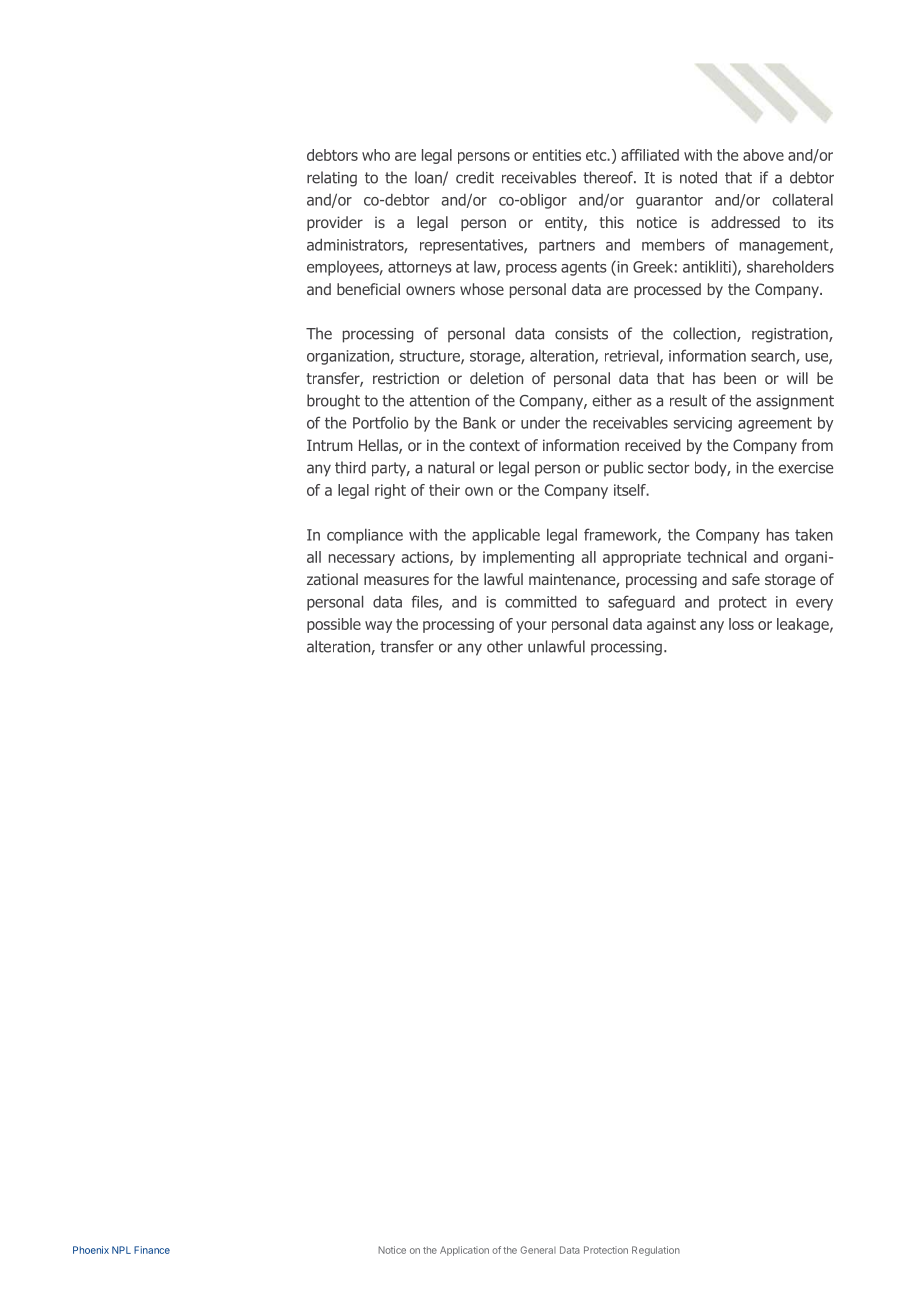 Image resolution: width=924 pixels, height=1309 pixels. Describe the element at coordinates (121, 1250) in the document. I see `NPL` at that location.
